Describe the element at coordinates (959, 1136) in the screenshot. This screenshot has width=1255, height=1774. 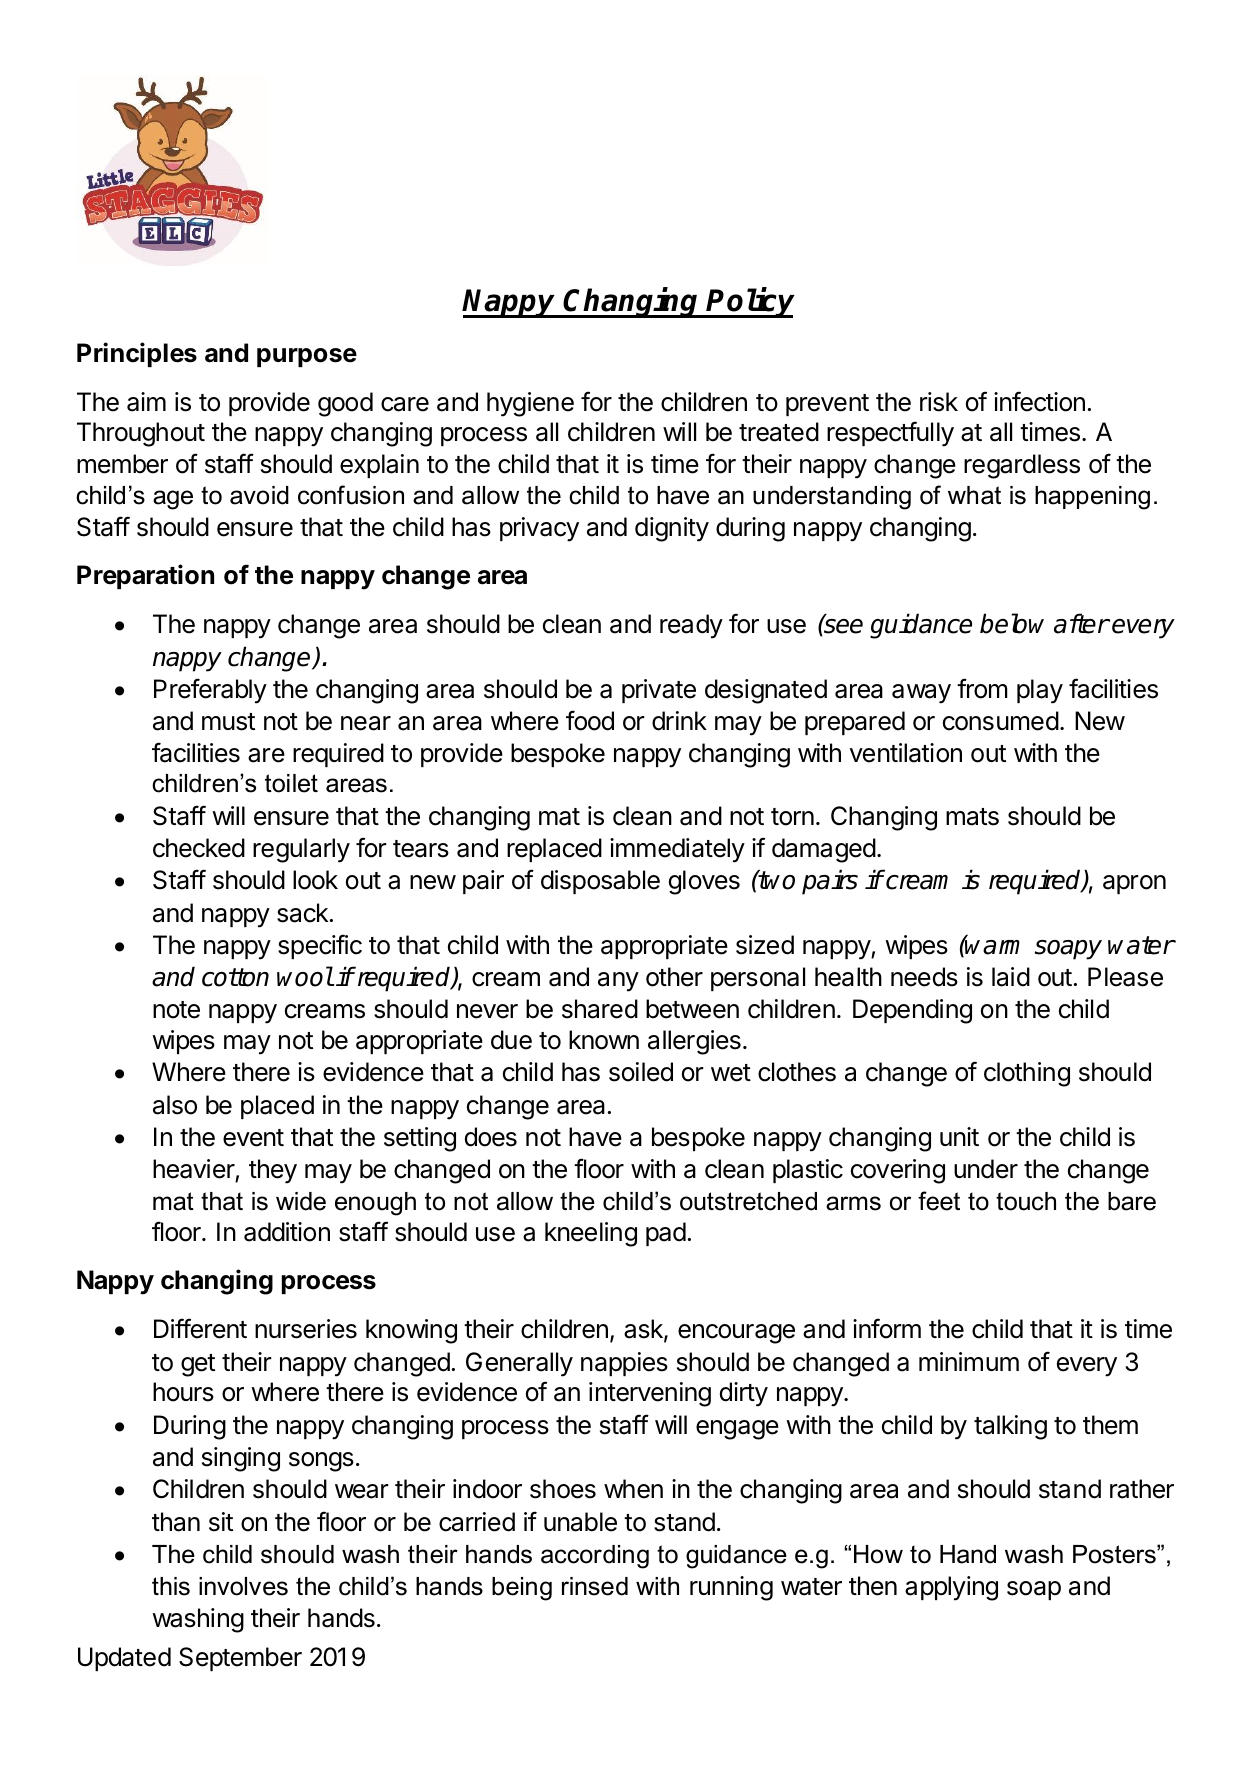
I see `unit` at that location.
